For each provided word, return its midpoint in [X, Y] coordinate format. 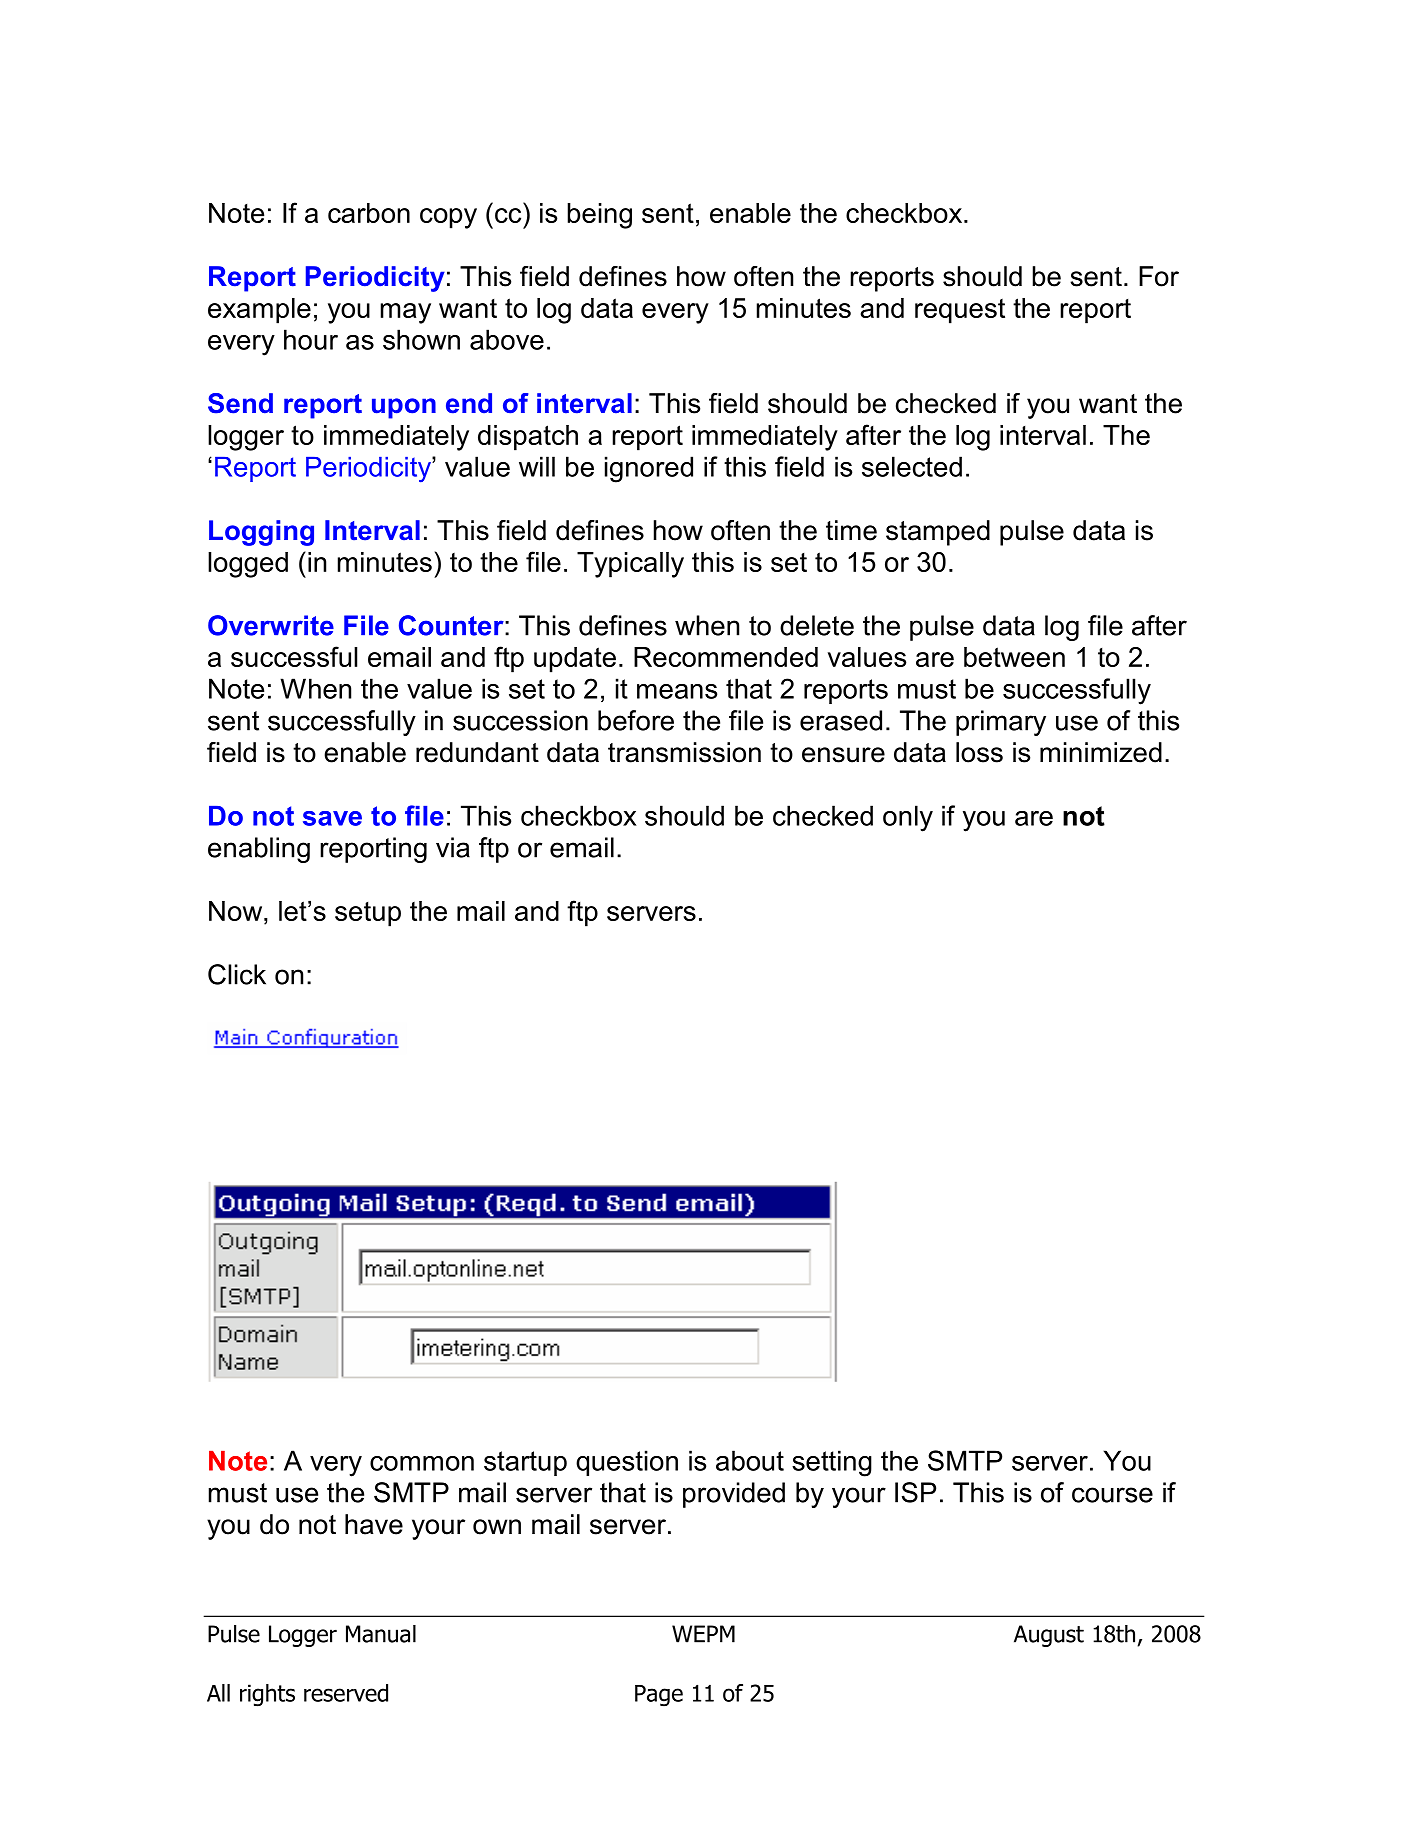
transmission [684, 752]
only [908, 818]
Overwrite [271, 625]
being [599, 216]
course [1112, 1495]
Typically [630, 565]
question [627, 1463]
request [960, 311]
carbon [369, 213]
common [422, 1463]
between [1014, 657]
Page [659, 1696]
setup [368, 914]
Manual [381, 1634]
